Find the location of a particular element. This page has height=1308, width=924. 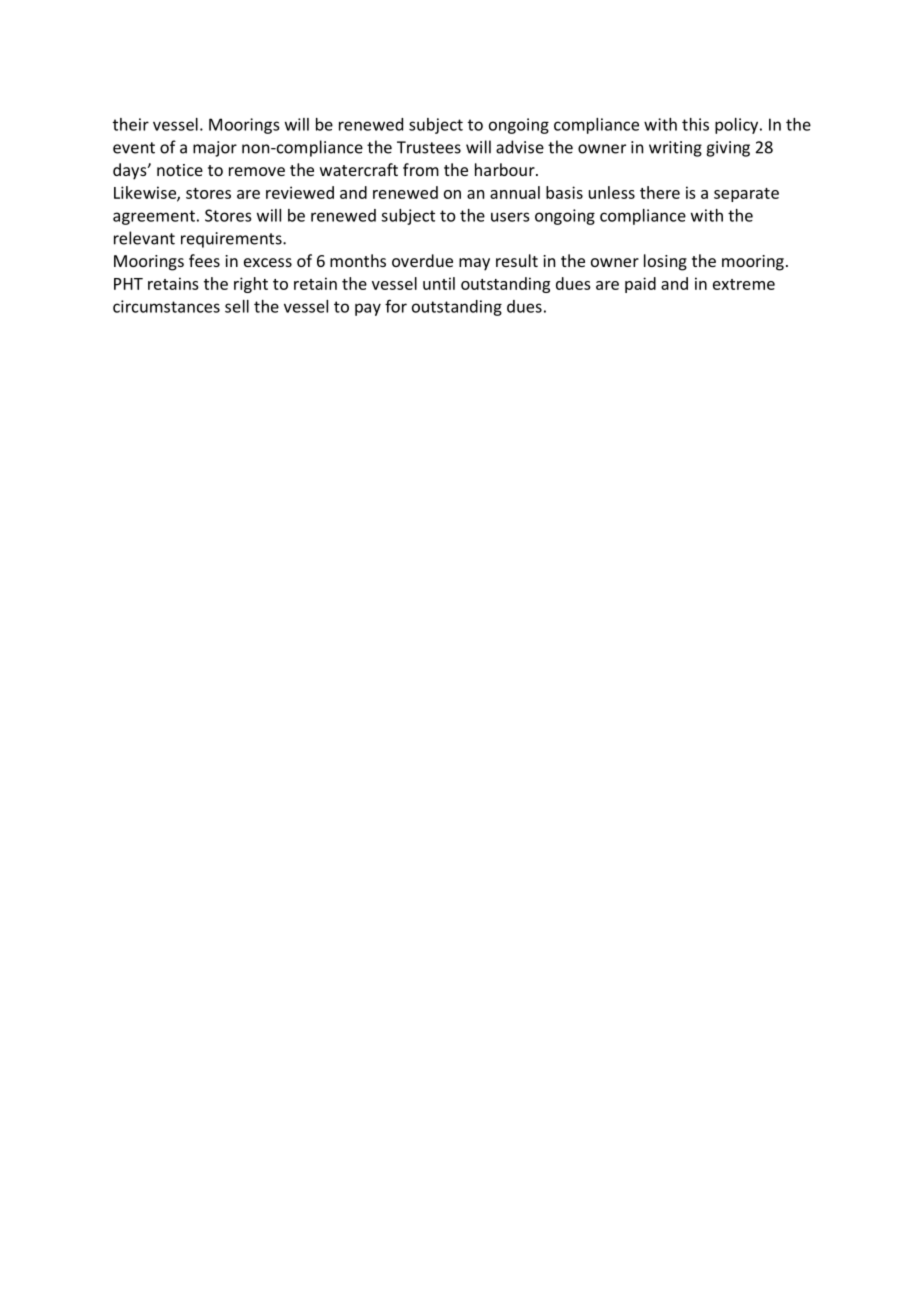

fees is located at coordinates (204, 260).
